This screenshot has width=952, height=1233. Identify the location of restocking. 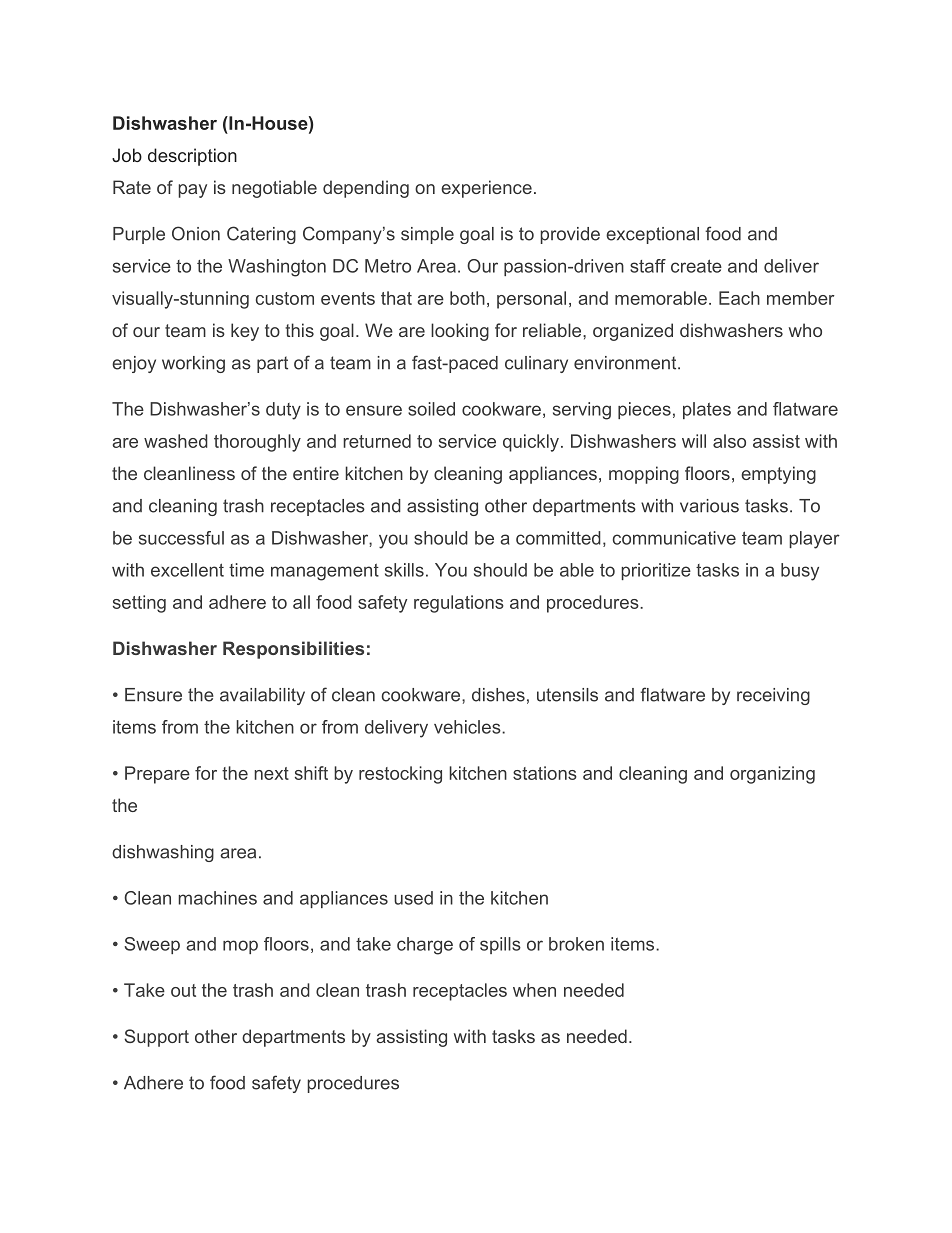
(400, 775).
